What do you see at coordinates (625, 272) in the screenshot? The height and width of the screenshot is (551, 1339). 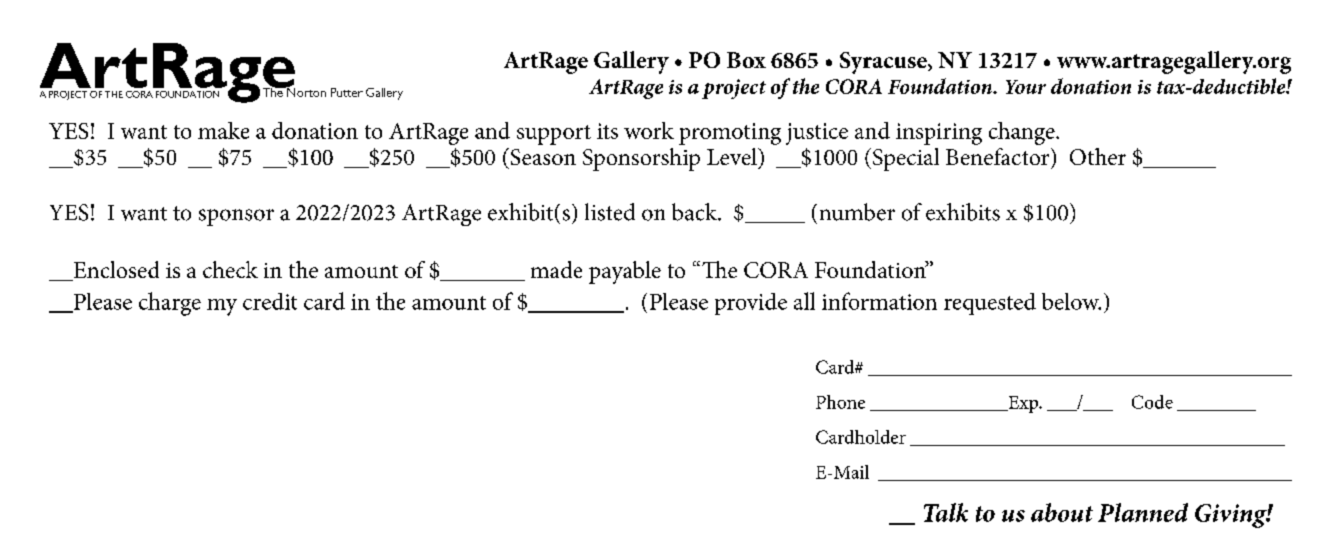 I see `payable` at bounding box center [625, 272].
